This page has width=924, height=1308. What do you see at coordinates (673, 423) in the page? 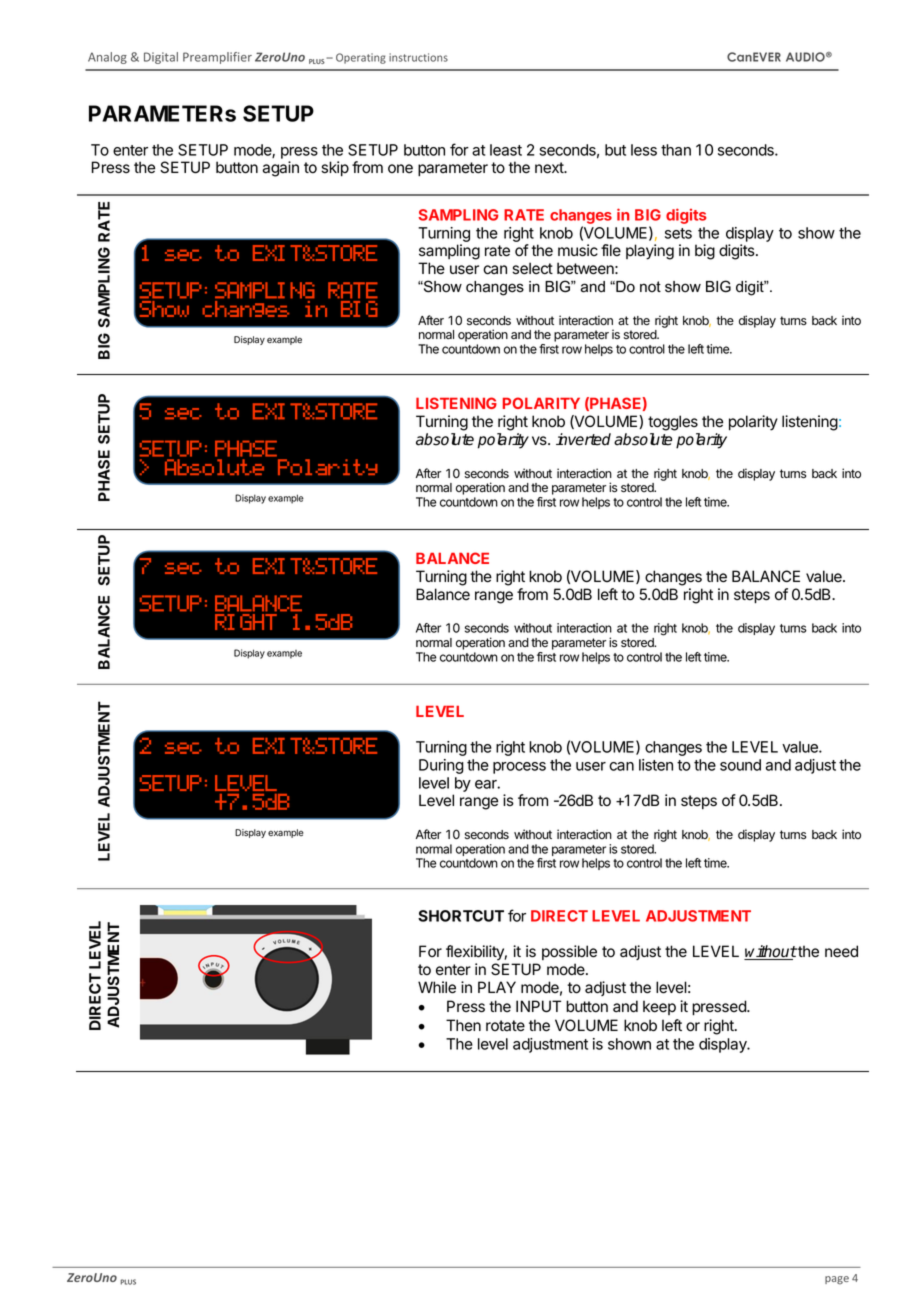
I see `toggles` at bounding box center [673, 423].
